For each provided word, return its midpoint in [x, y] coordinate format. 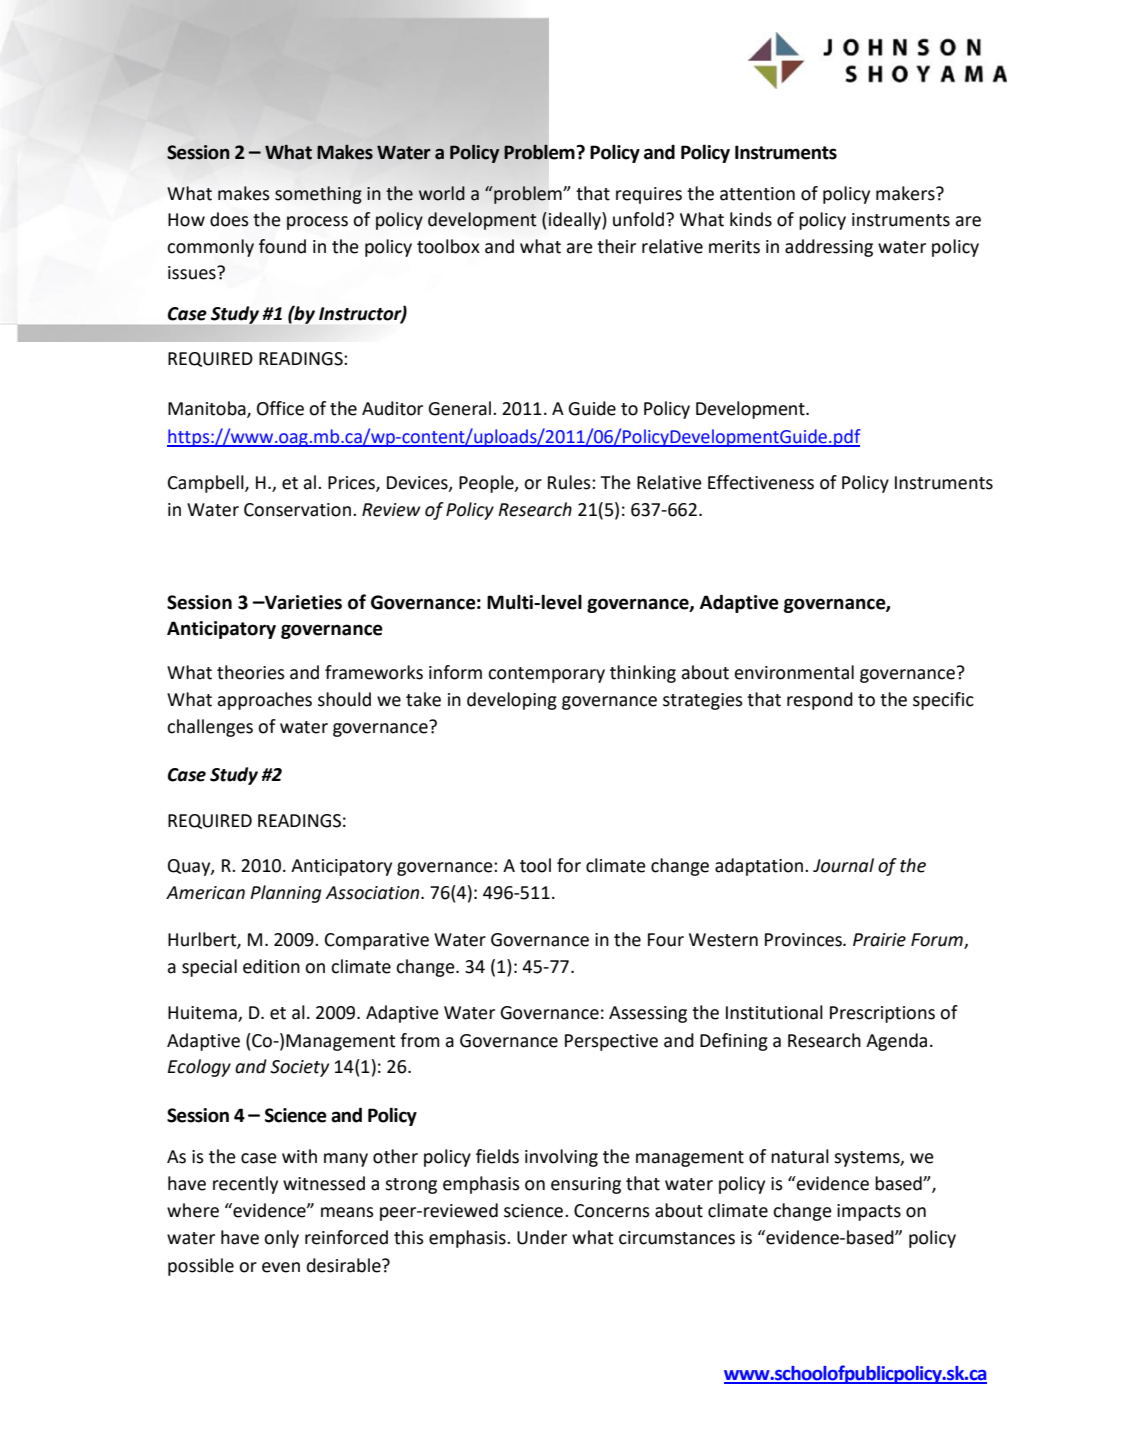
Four [666, 940]
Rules [570, 482]
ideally [576, 221]
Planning [285, 894]
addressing [829, 248]
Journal [843, 865]
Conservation [297, 510]
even [281, 1267]
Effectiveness [761, 482]
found [282, 246]
